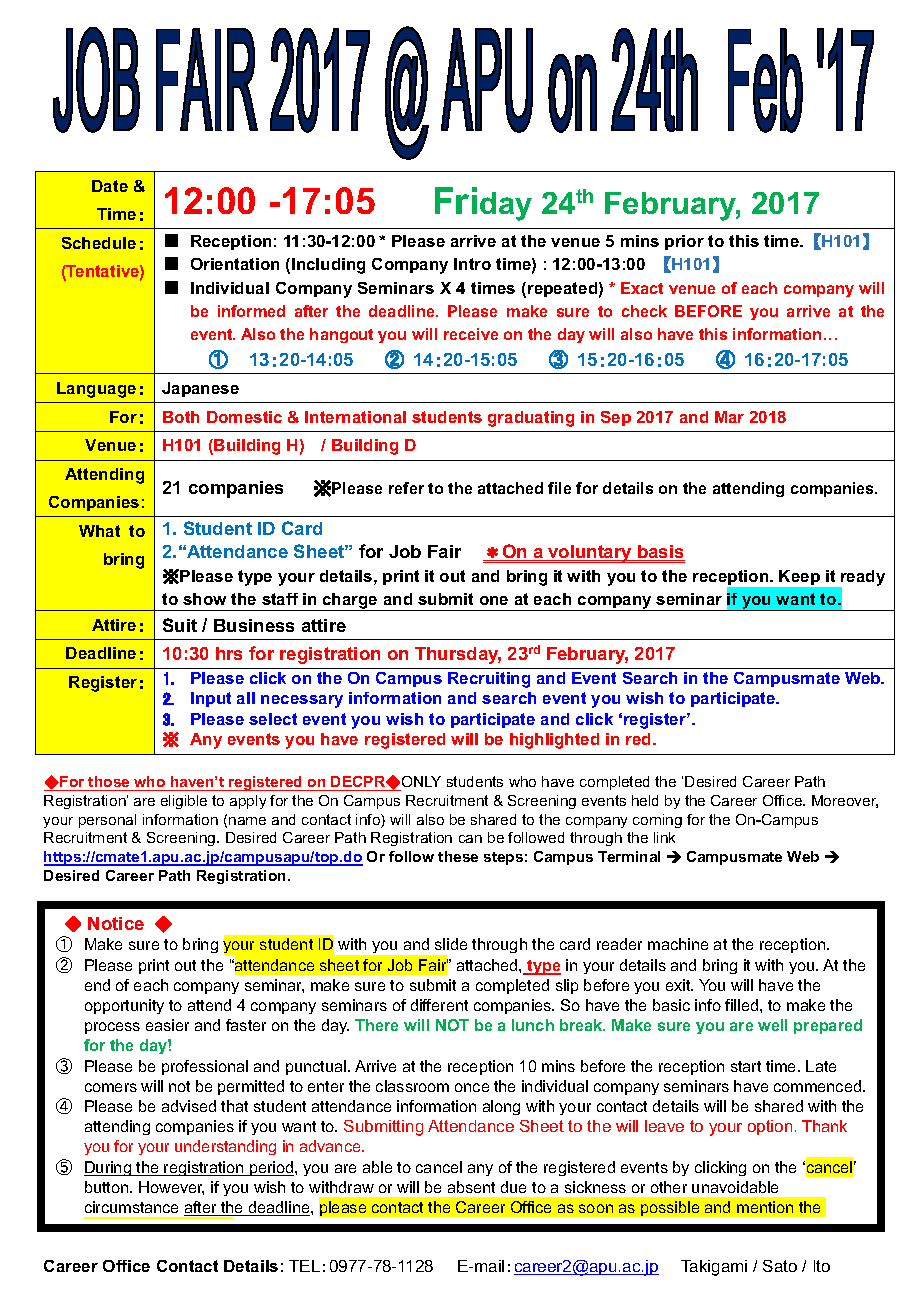 The image size is (924, 1308). Describe the element at coordinates (743, 1005) in the image. I see `filled` at that location.
